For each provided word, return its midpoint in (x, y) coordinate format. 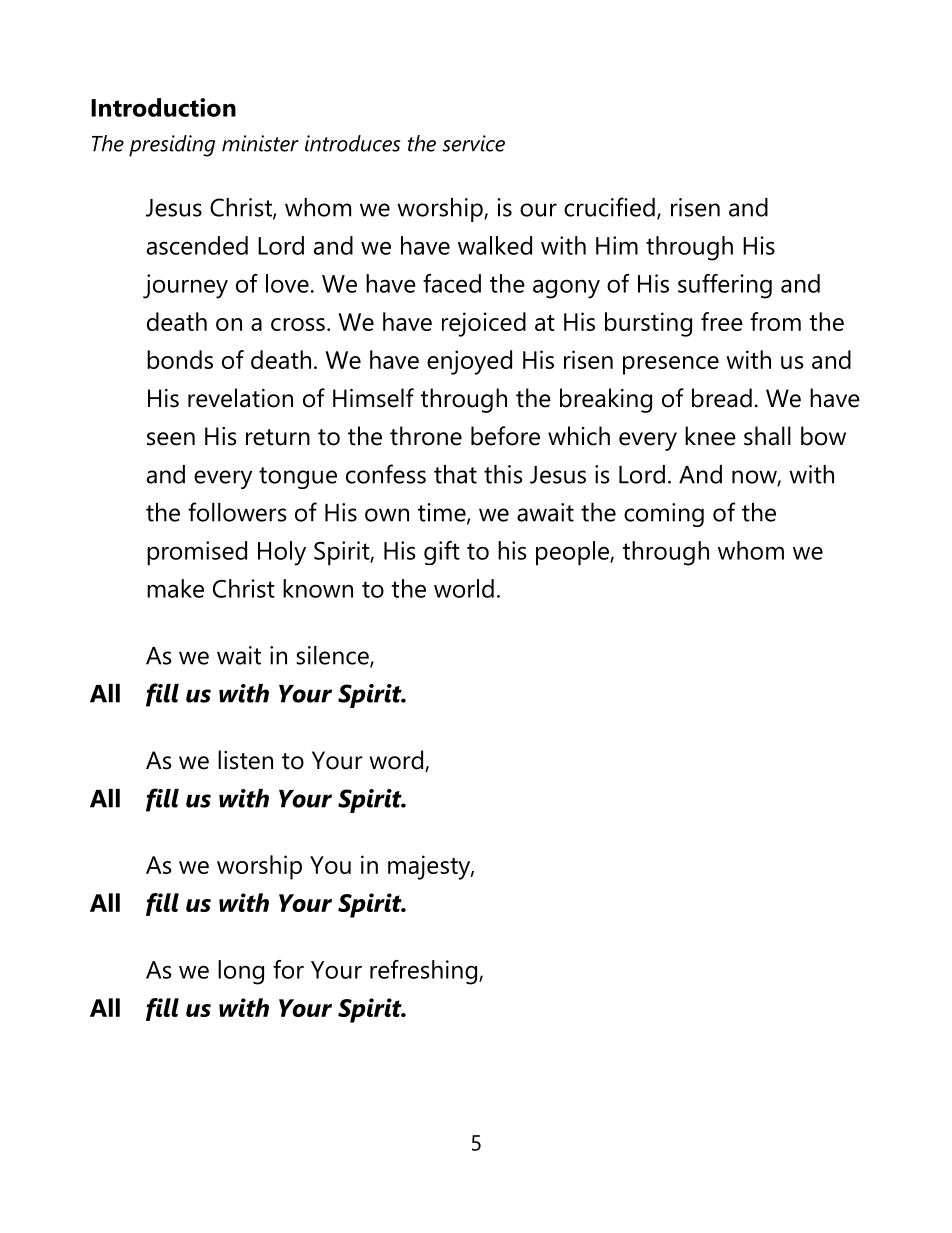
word (398, 761)
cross (298, 324)
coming (664, 515)
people (573, 553)
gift (442, 553)
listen (245, 760)
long (241, 972)
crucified (609, 207)
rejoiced (484, 324)
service (473, 143)
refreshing (425, 972)
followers (237, 512)
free (722, 321)
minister (260, 143)
